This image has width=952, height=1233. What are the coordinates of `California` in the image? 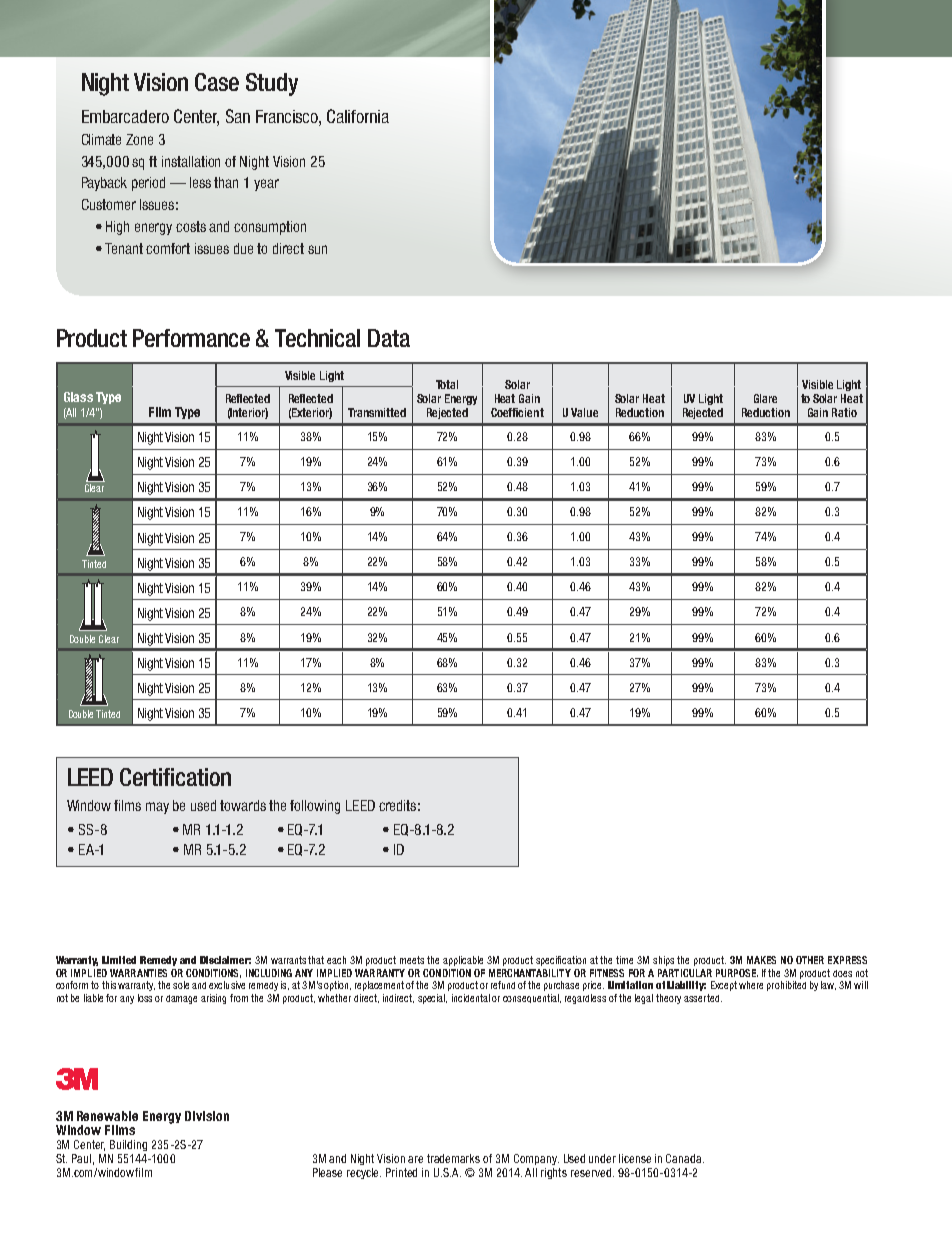 It's located at (358, 116).
